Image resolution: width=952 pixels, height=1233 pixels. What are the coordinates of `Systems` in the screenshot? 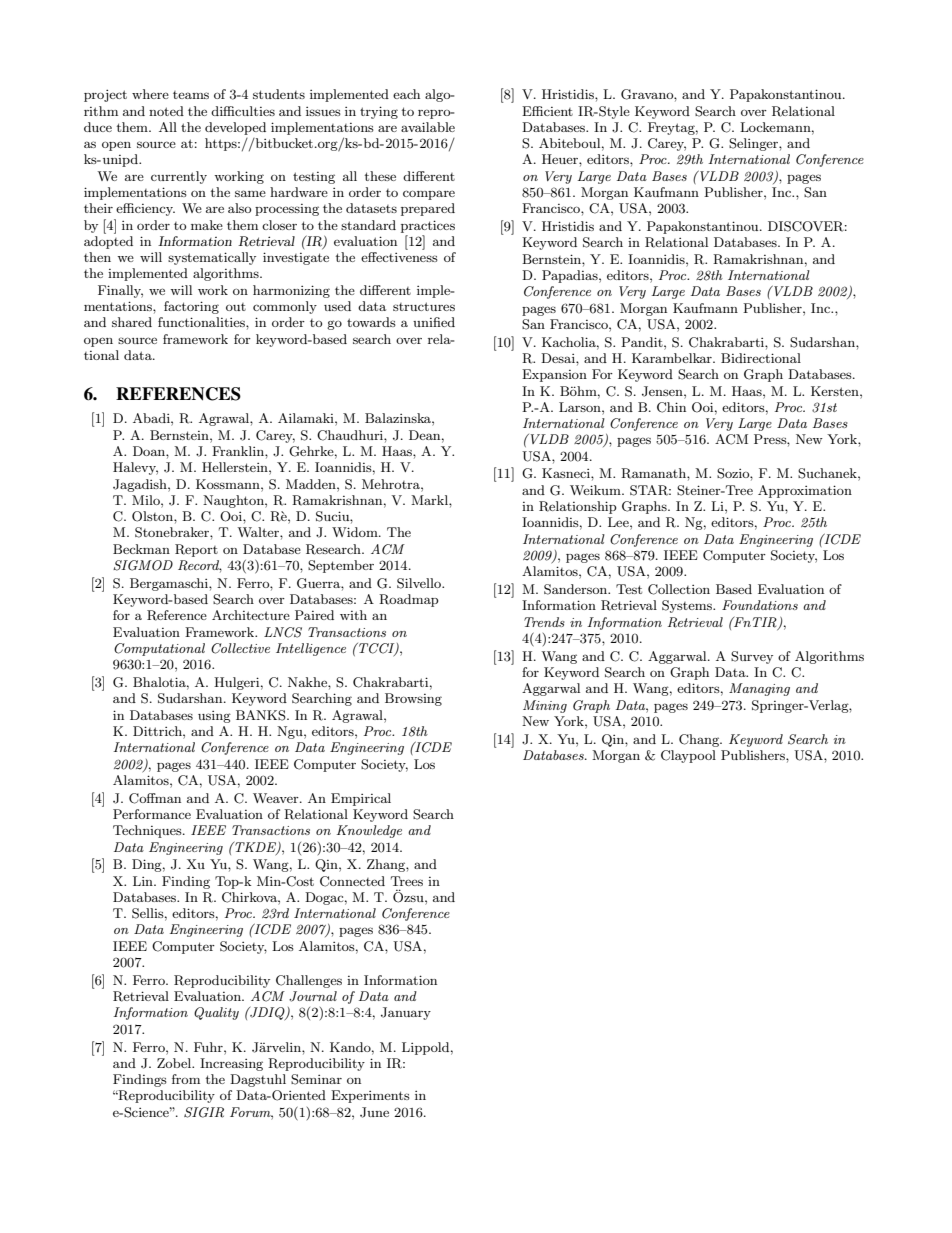 It's located at (688, 606).
